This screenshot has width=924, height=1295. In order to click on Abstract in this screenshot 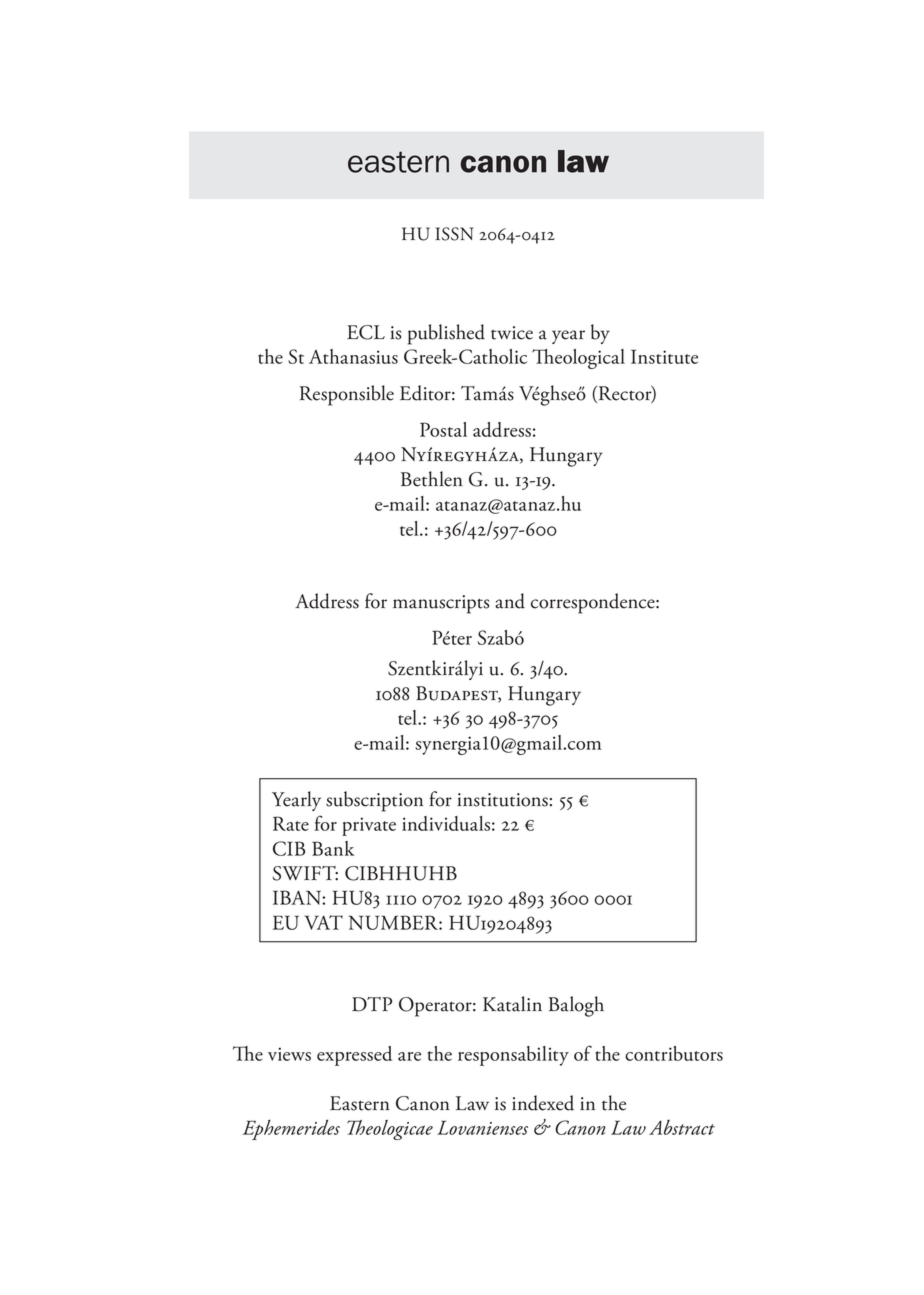, I will do `click(682, 1127)`.
